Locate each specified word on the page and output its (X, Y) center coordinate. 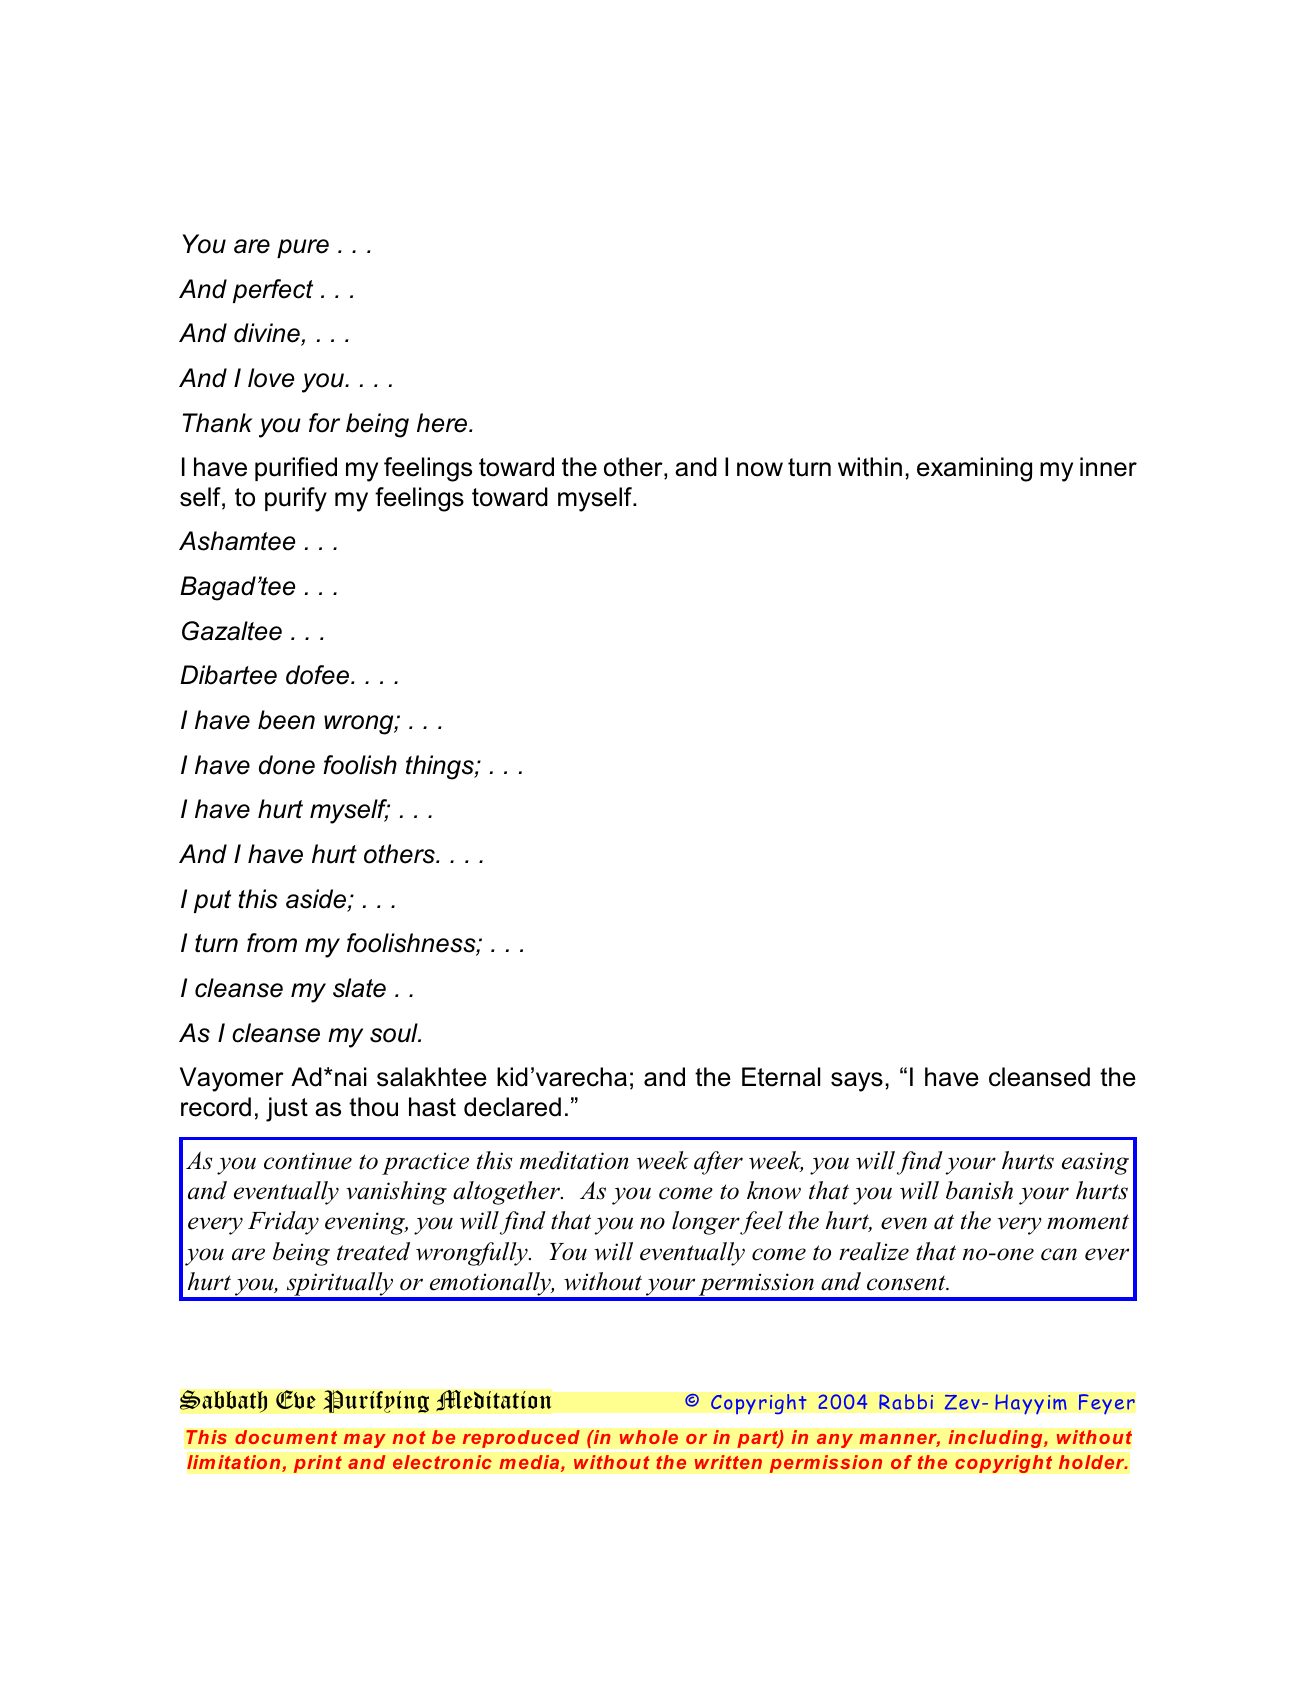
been (286, 720)
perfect (273, 291)
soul (395, 1033)
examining (974, 469)
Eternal (781, 1077)
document (286, 1437)
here (443, 423)
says (857, 1082)
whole (648, 1437)
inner (1108, 467)
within (870, 466)
